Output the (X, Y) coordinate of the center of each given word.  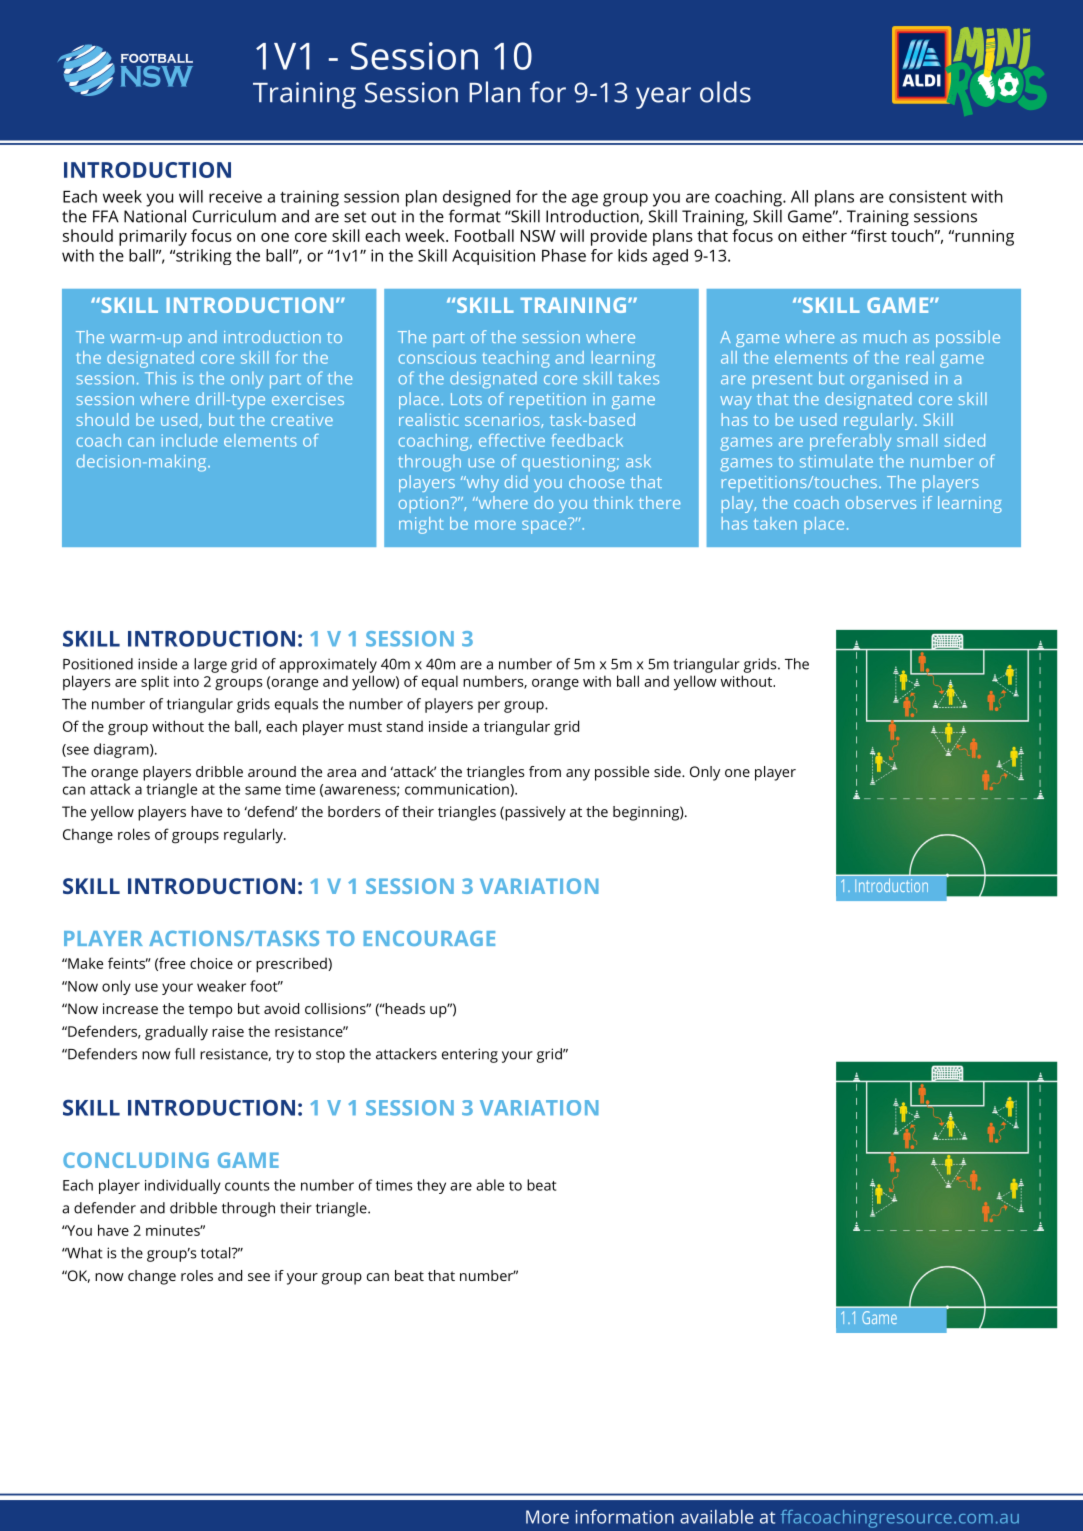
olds (725, 92)
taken (775, 523)
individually (183, 1186)
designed (476, 198)
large (210, 665)
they (431, 1186)
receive (235, 196)
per (489, 707)
